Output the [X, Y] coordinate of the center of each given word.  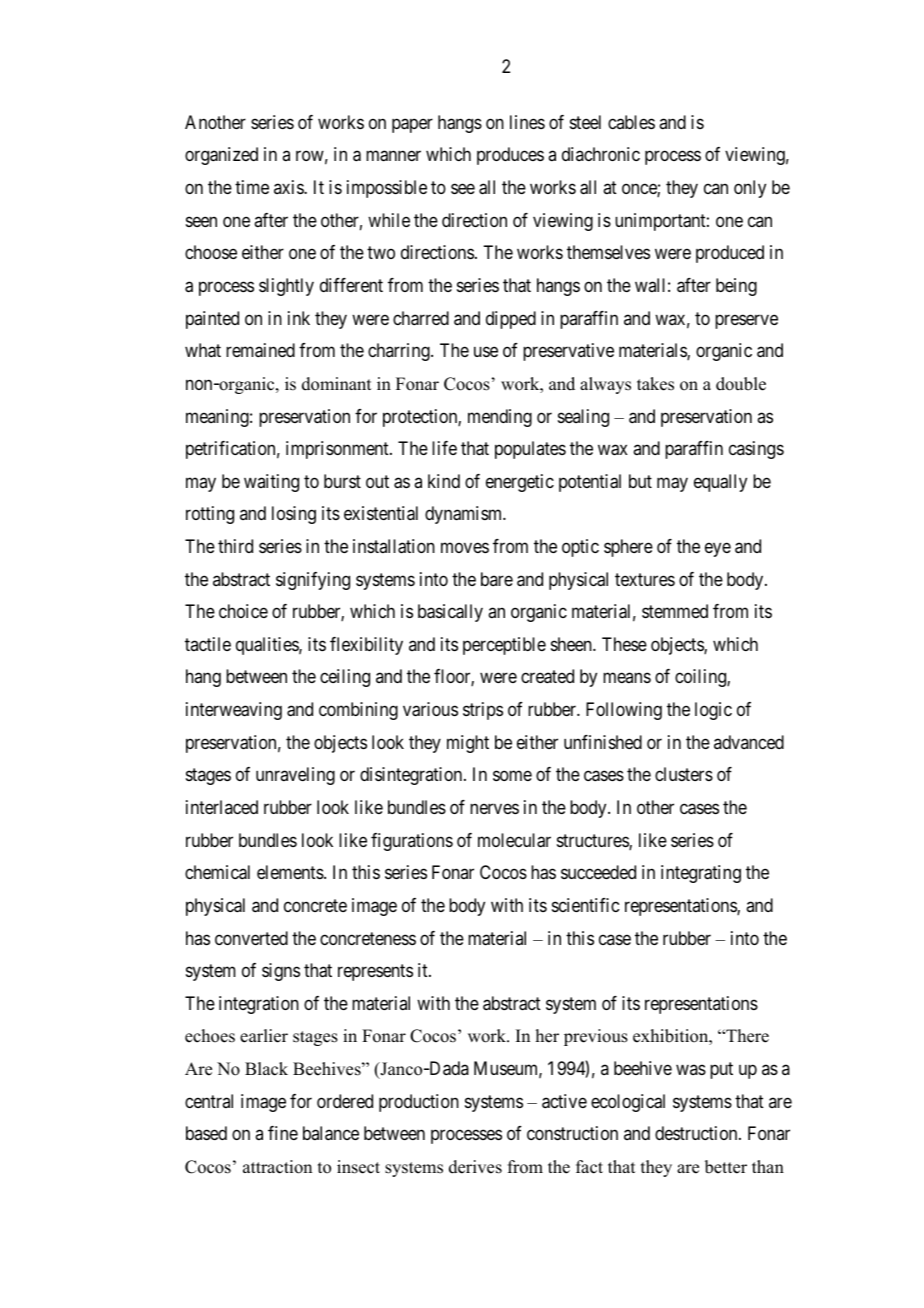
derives [475, 1167]
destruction [697, 1133]
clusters [684, 774]
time [252, 187]
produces [510, 156]
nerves [494, 808]
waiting [271, 483]
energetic [520, 483]
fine [283, 1133]
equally [720, 483]
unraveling [295, 776]
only [750, 189]
